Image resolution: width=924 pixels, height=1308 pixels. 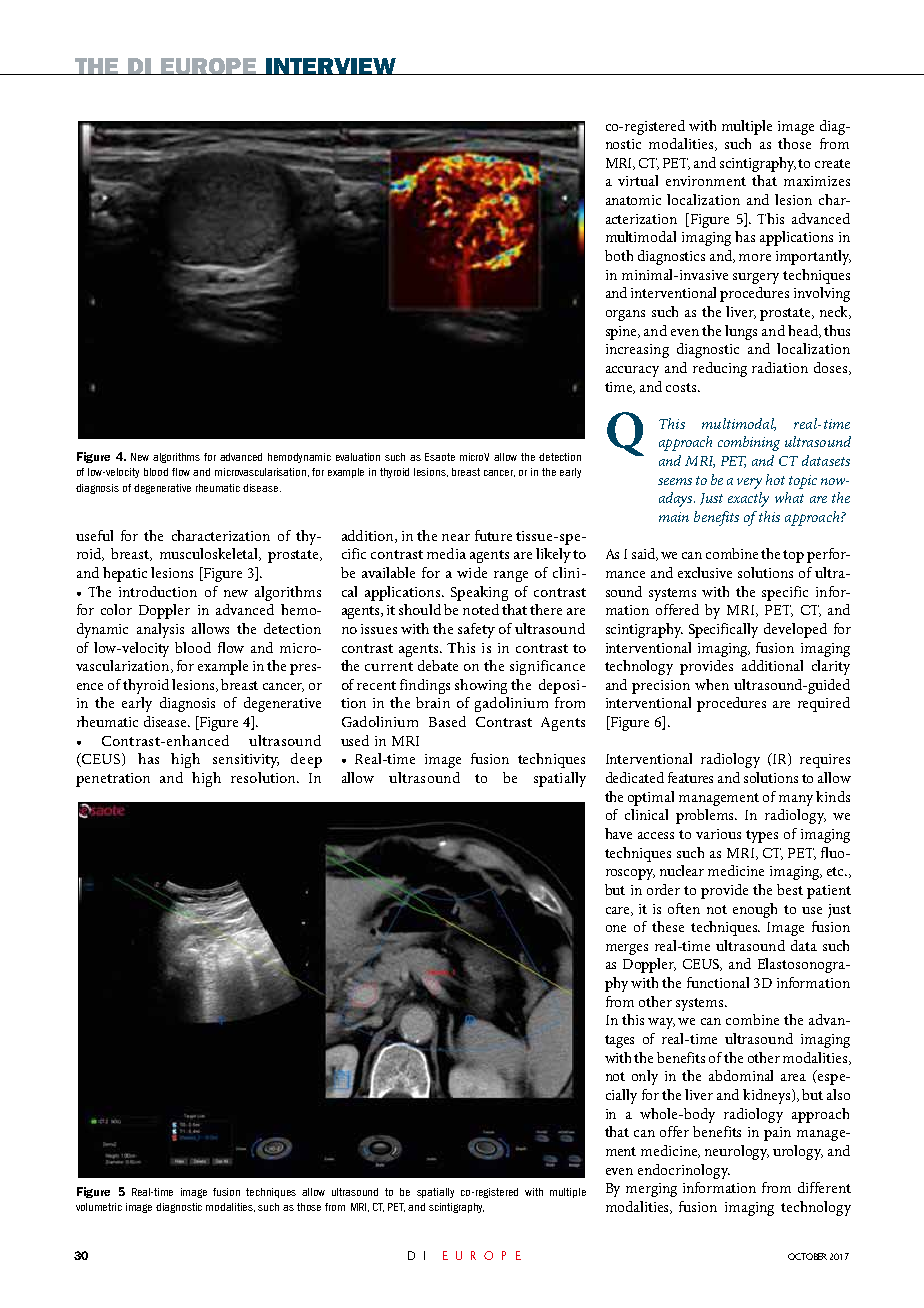 What do you see at coordinates (456, 537) in the screenshot?
I see `near` at bounding box center [456, 537].
